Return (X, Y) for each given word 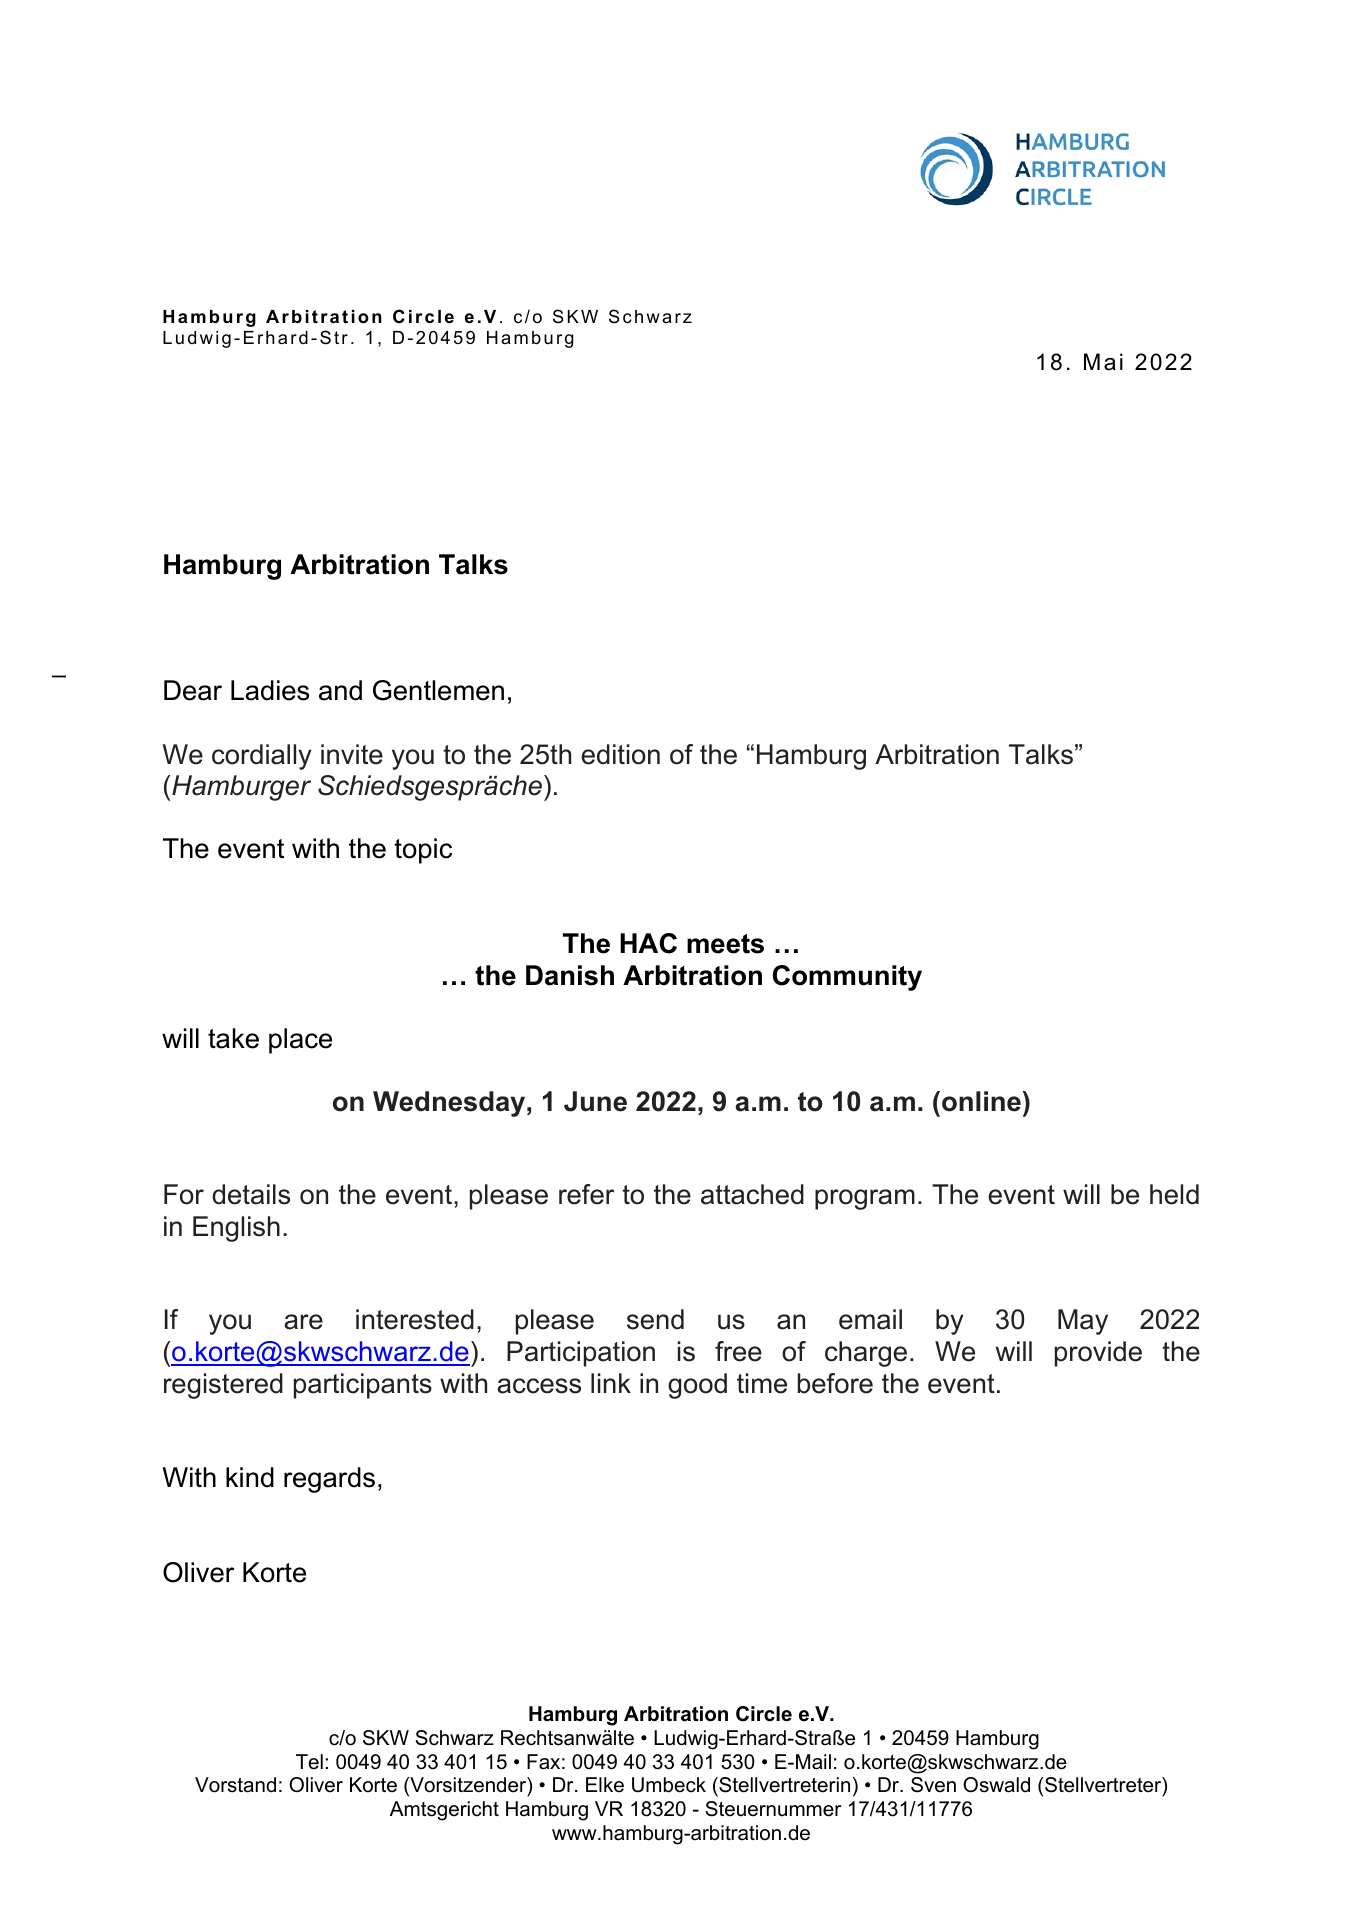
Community (847, 978)
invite (352, 754)
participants (363, 1386)
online (981, 1101)
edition (620, 754)
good (697, 1386)
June (595, 1101)
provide (1098, 1354)
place (300, 1041)
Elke (605, 1785)
